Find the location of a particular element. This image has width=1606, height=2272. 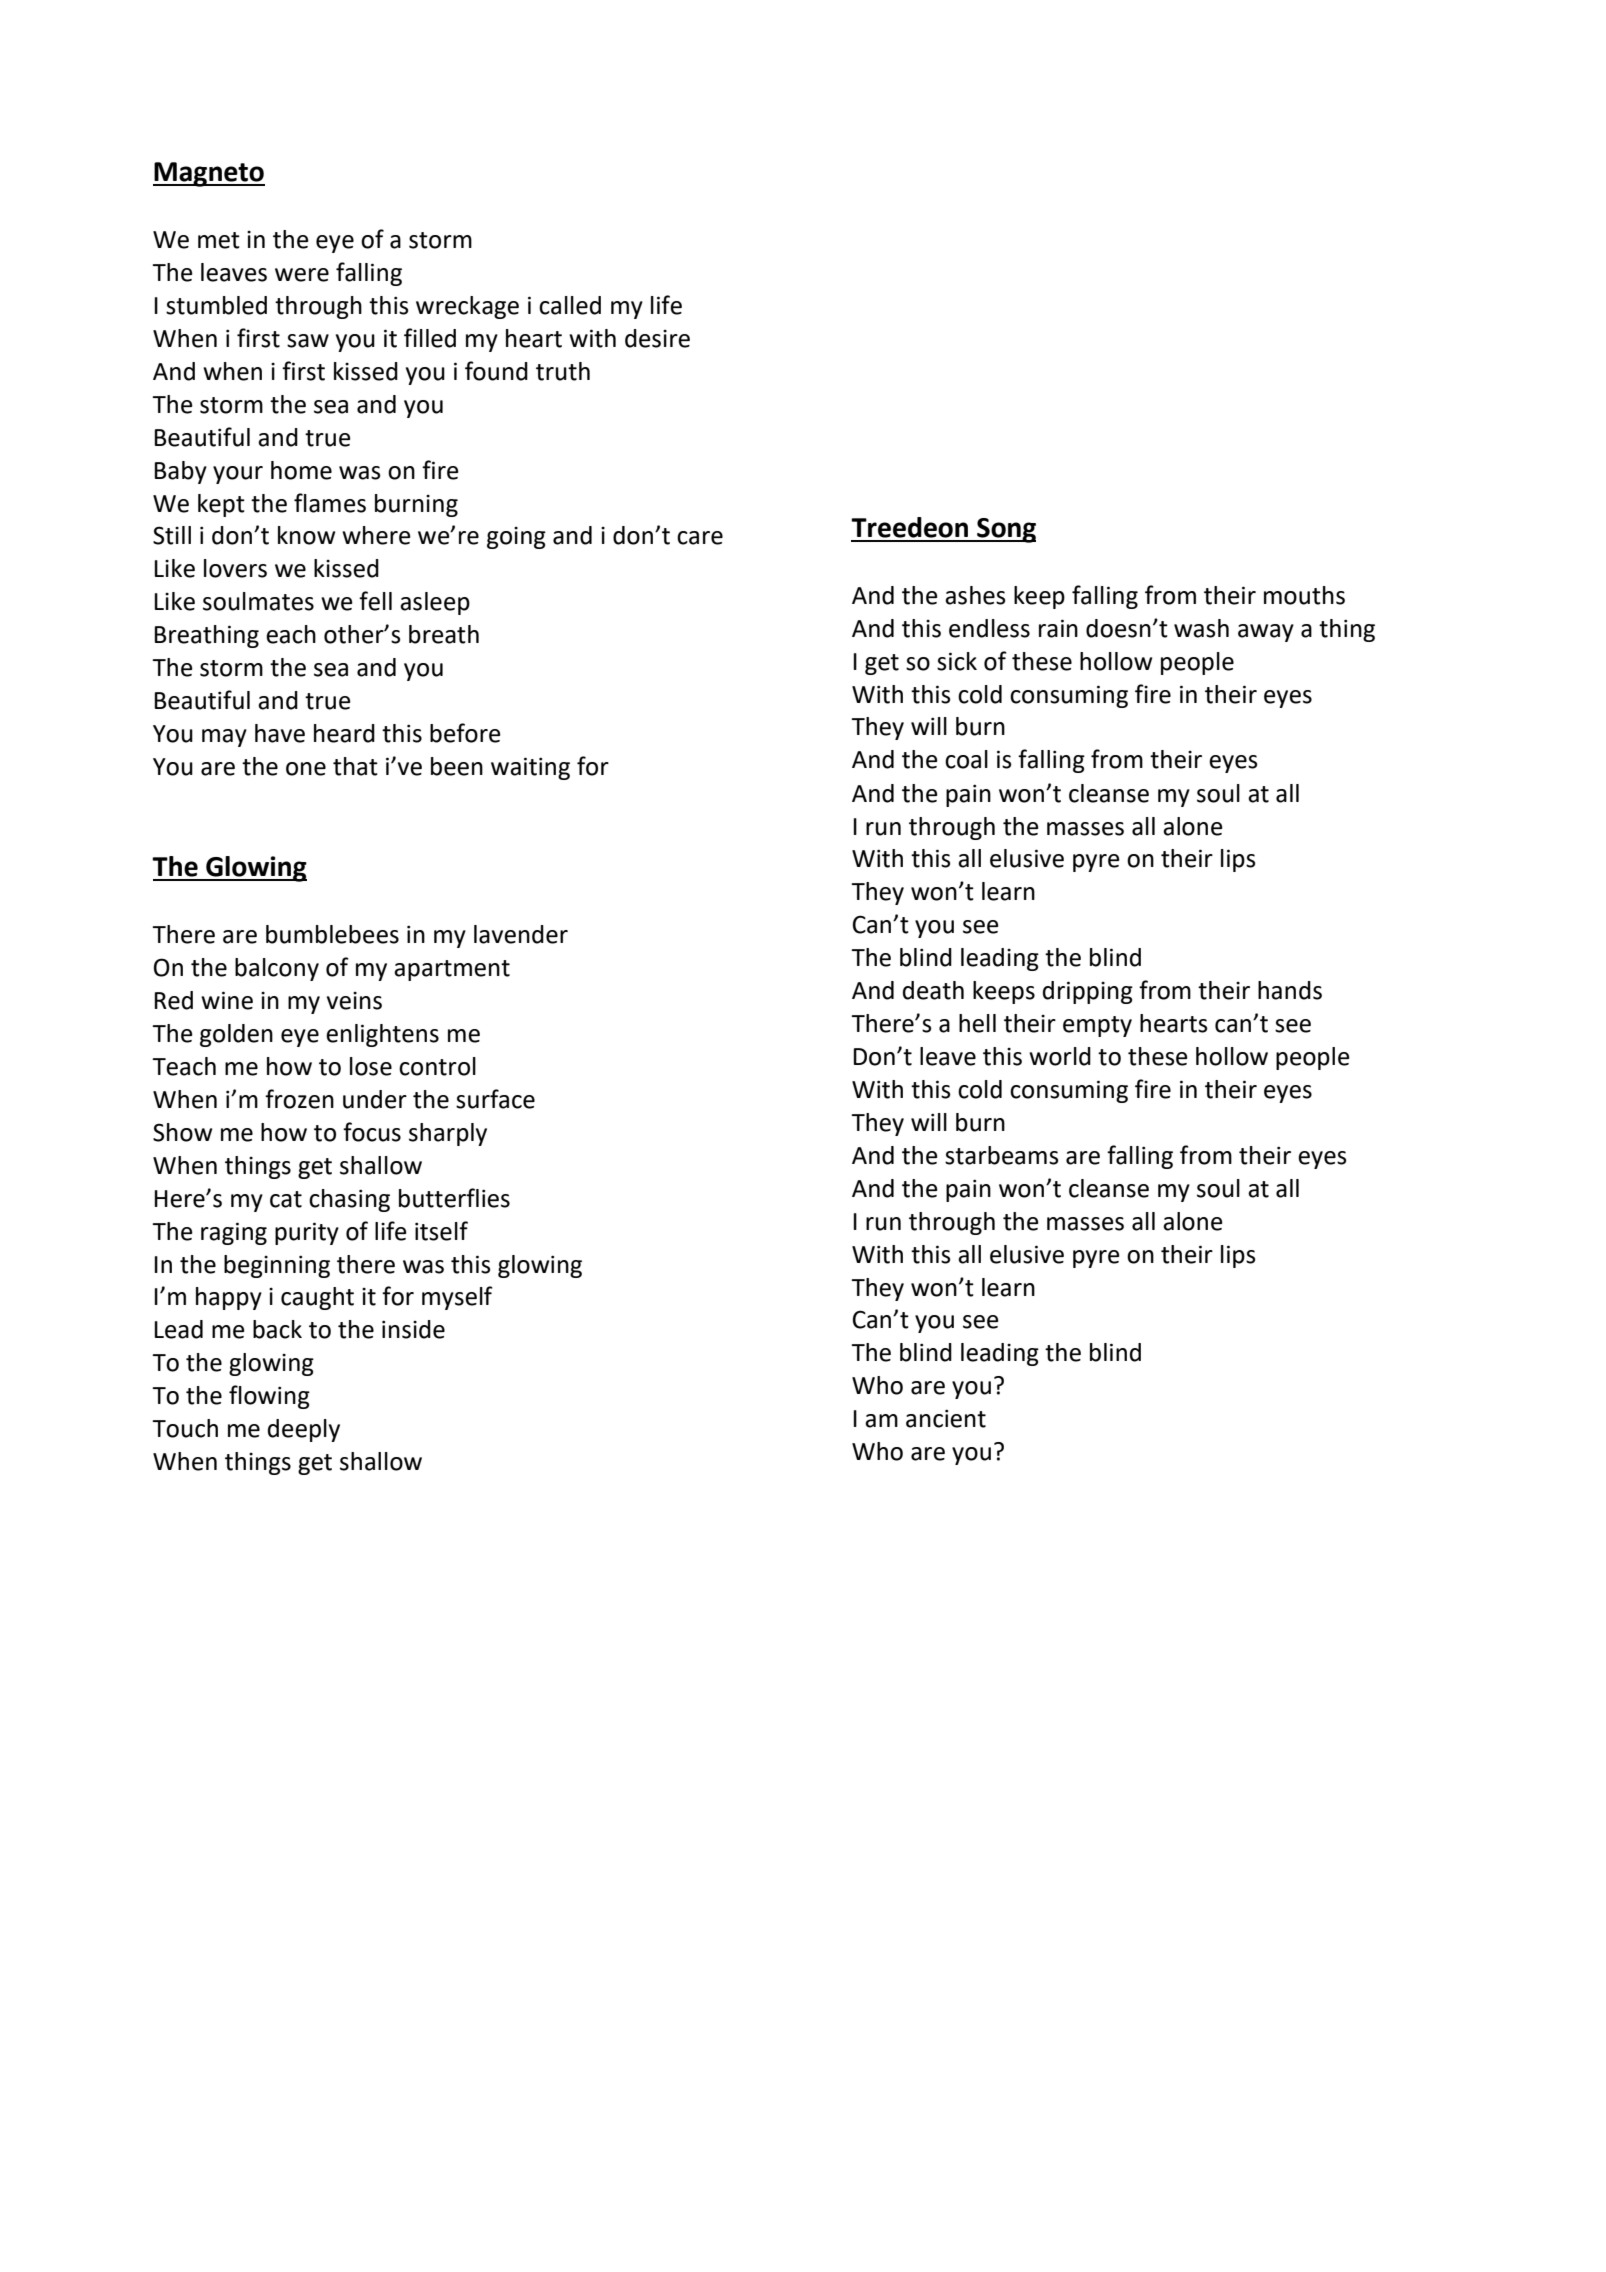

veins is located at coordinates (354, 1001).
